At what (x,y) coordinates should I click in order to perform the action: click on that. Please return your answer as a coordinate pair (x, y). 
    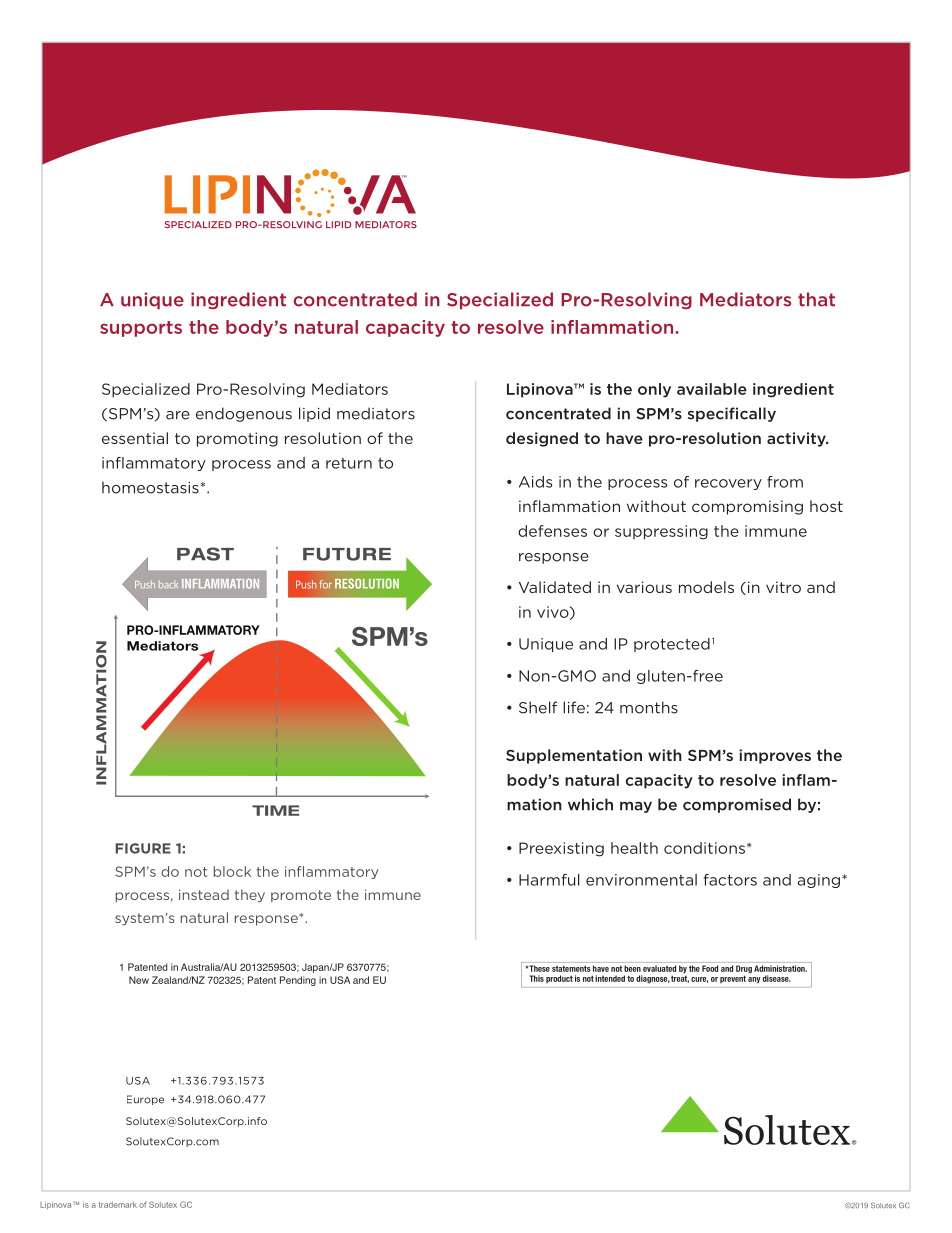
    Looking at the image, I should click on (816, 299).
